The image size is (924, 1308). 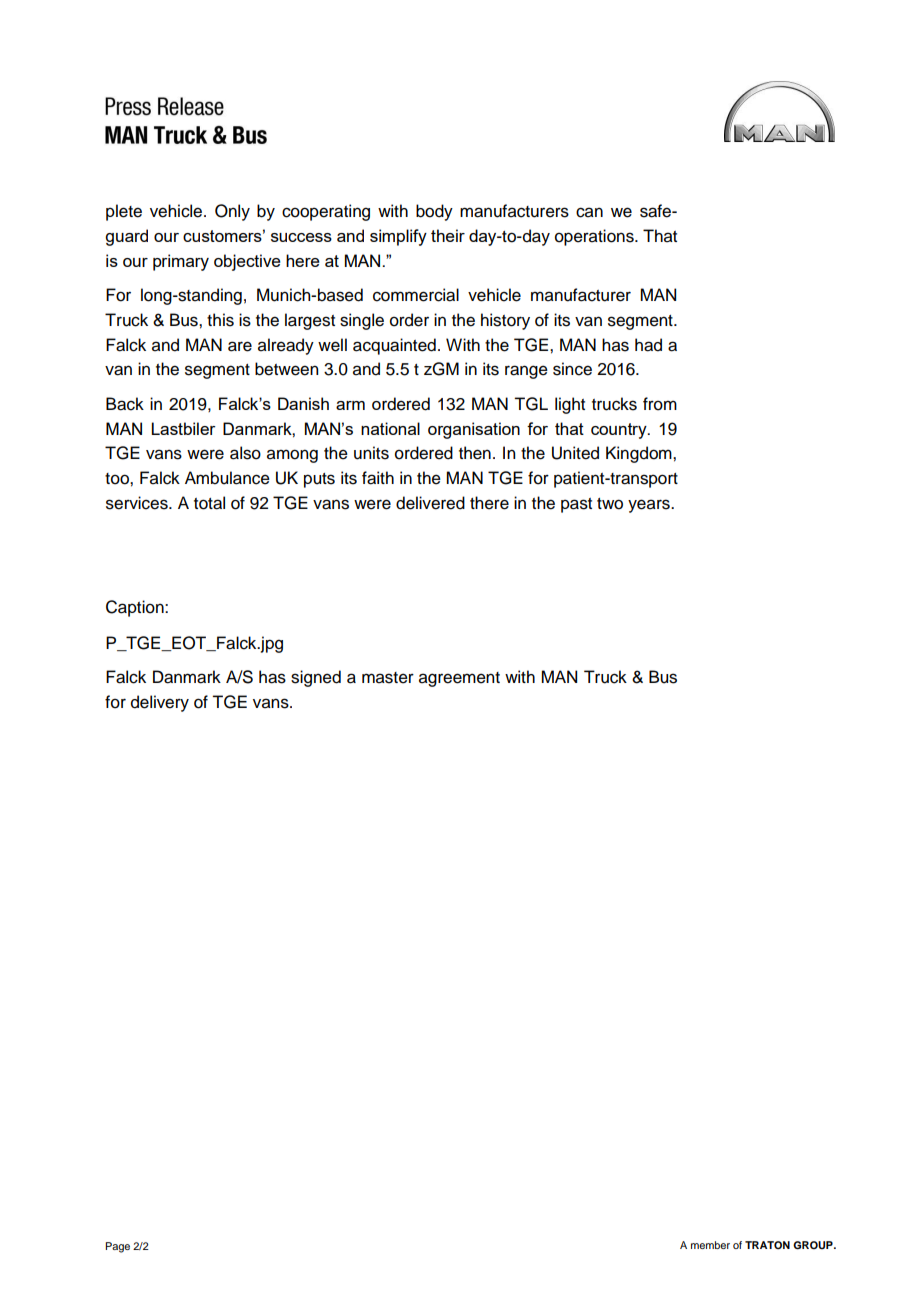 What do you see at coordinates (160, 703) in the screenshot?
I see `delivery` at bounding box center [160, 703].
